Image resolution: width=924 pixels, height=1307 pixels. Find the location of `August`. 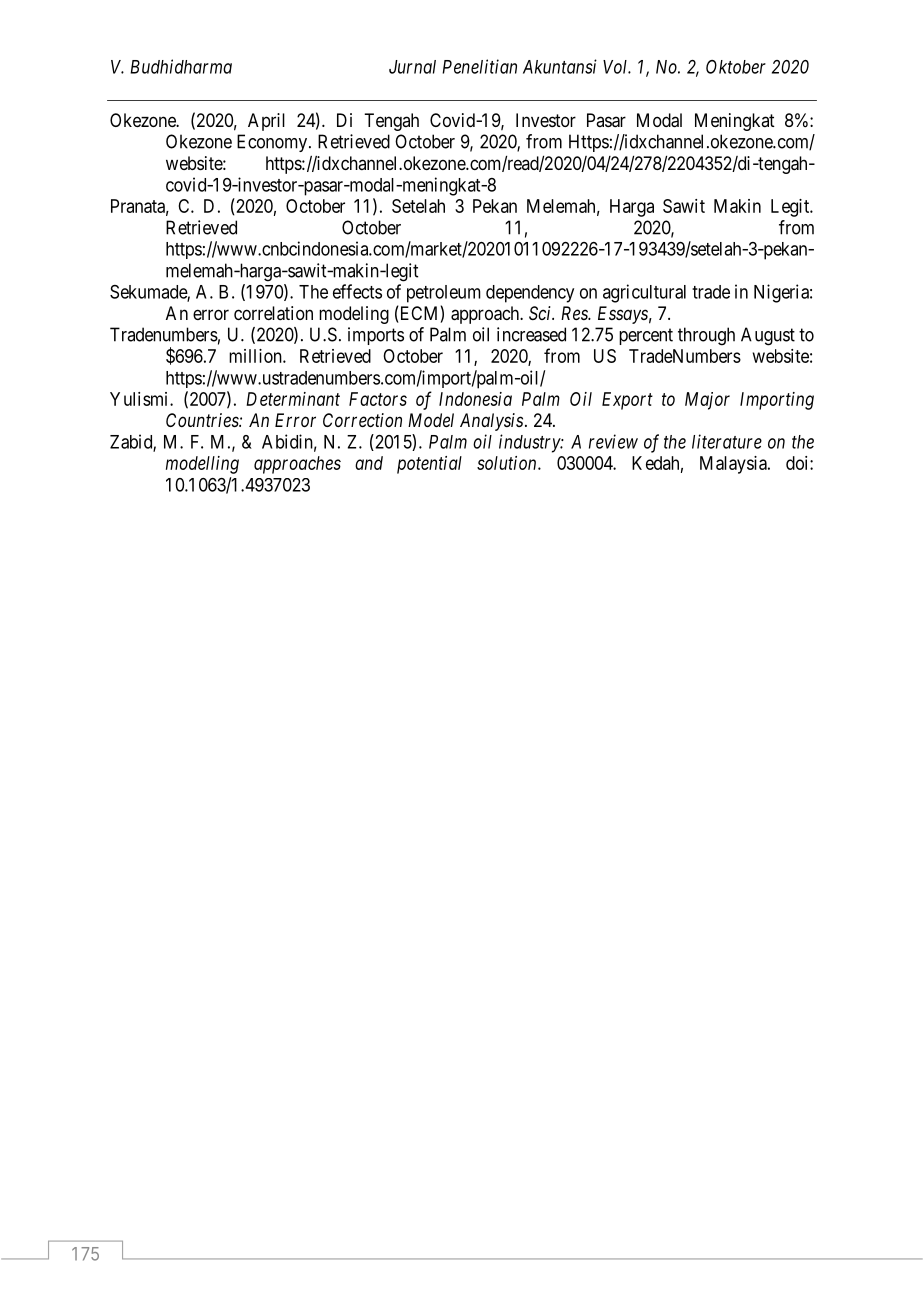

August is located at coordinates (768, 336).
